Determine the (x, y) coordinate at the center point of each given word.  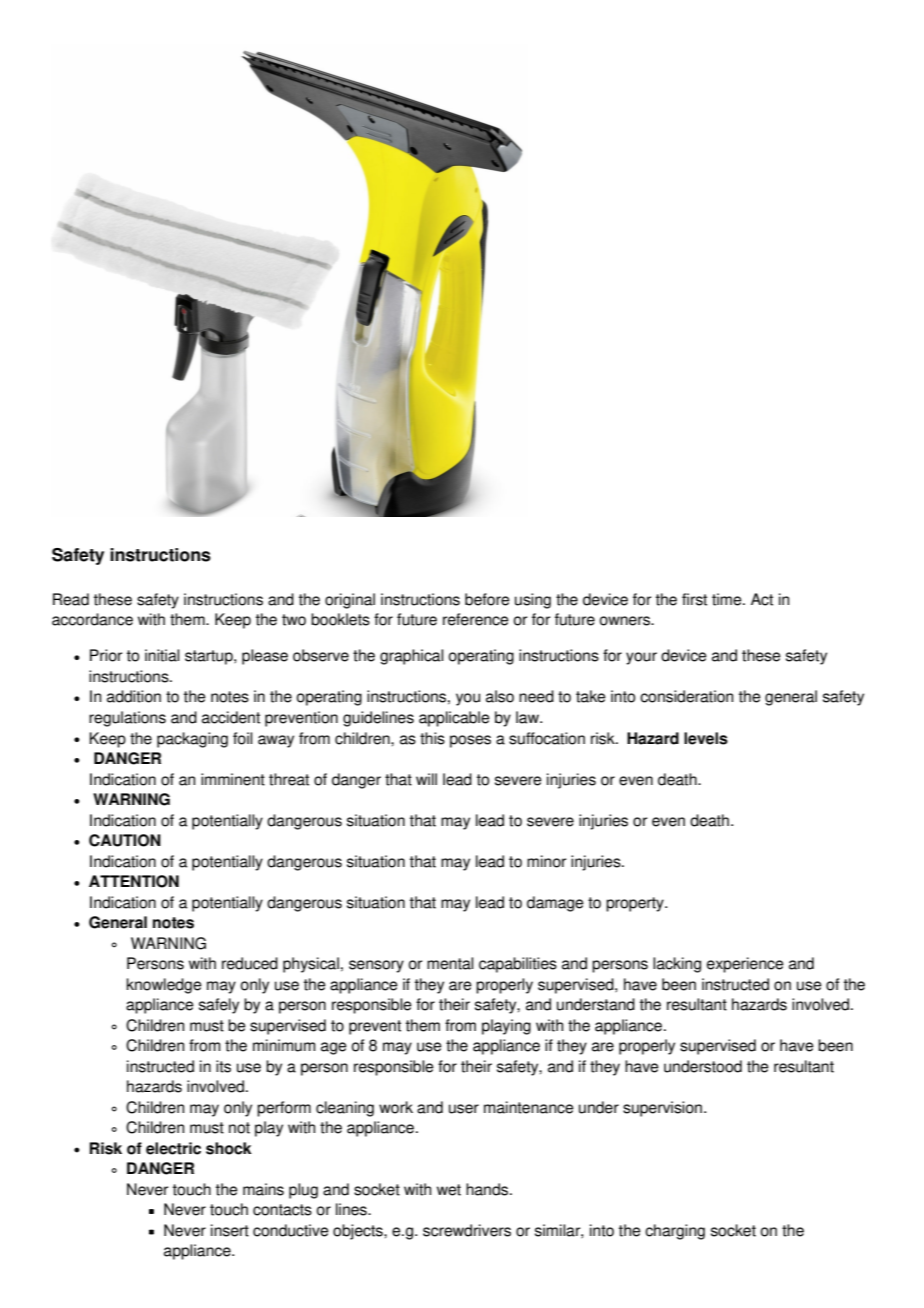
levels (706, 738)
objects (359, 1232)
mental (450, 963)
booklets (340, 619)
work (396, 1107)
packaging (192, 740)
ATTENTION (134, 881)
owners (626, 621)
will (426, 779)
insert (230, 1230)
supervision (662, 1109)
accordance (92, 619)
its (223, 1066)
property (636, 904)
